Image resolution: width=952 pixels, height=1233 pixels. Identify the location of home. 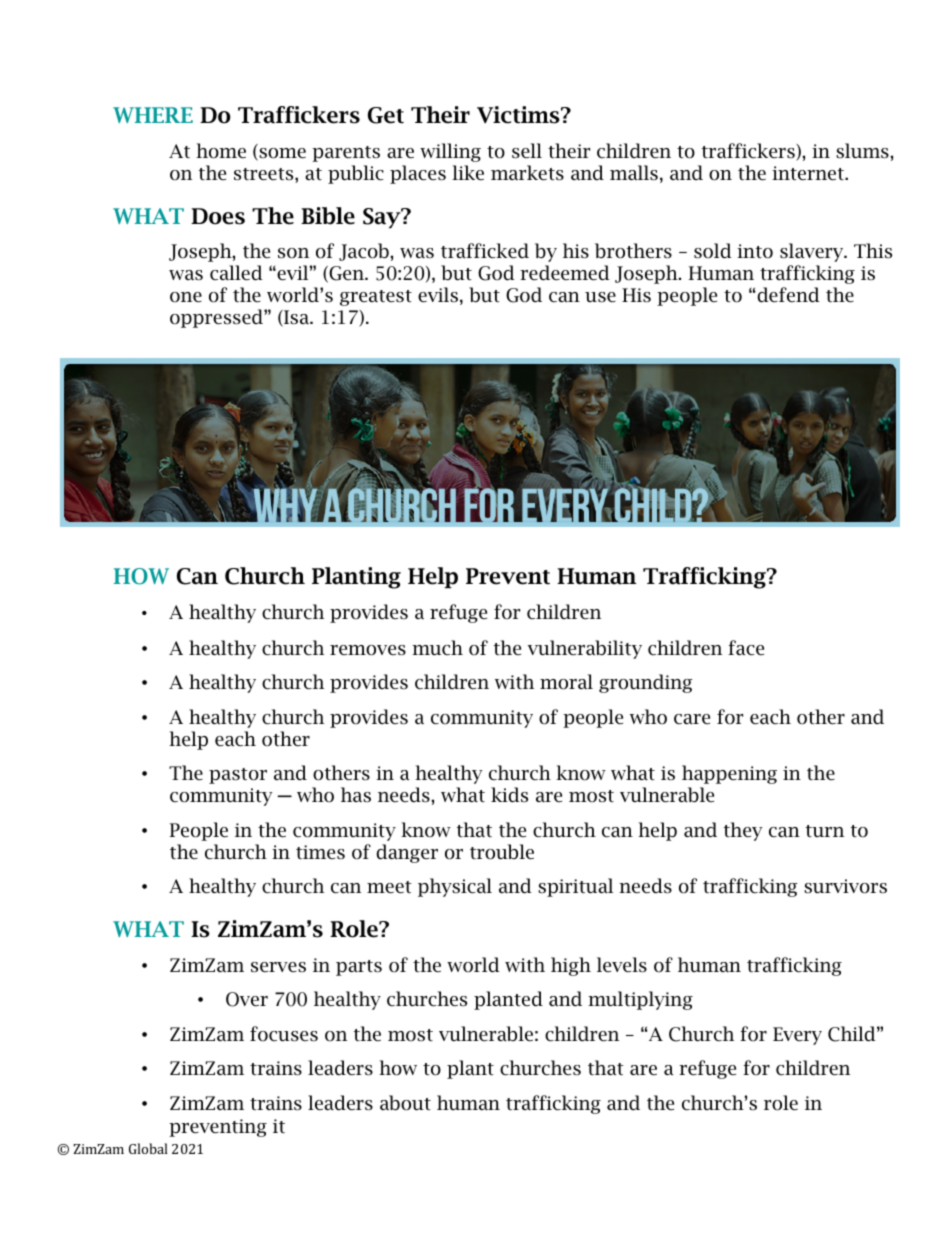
(221, 151).
